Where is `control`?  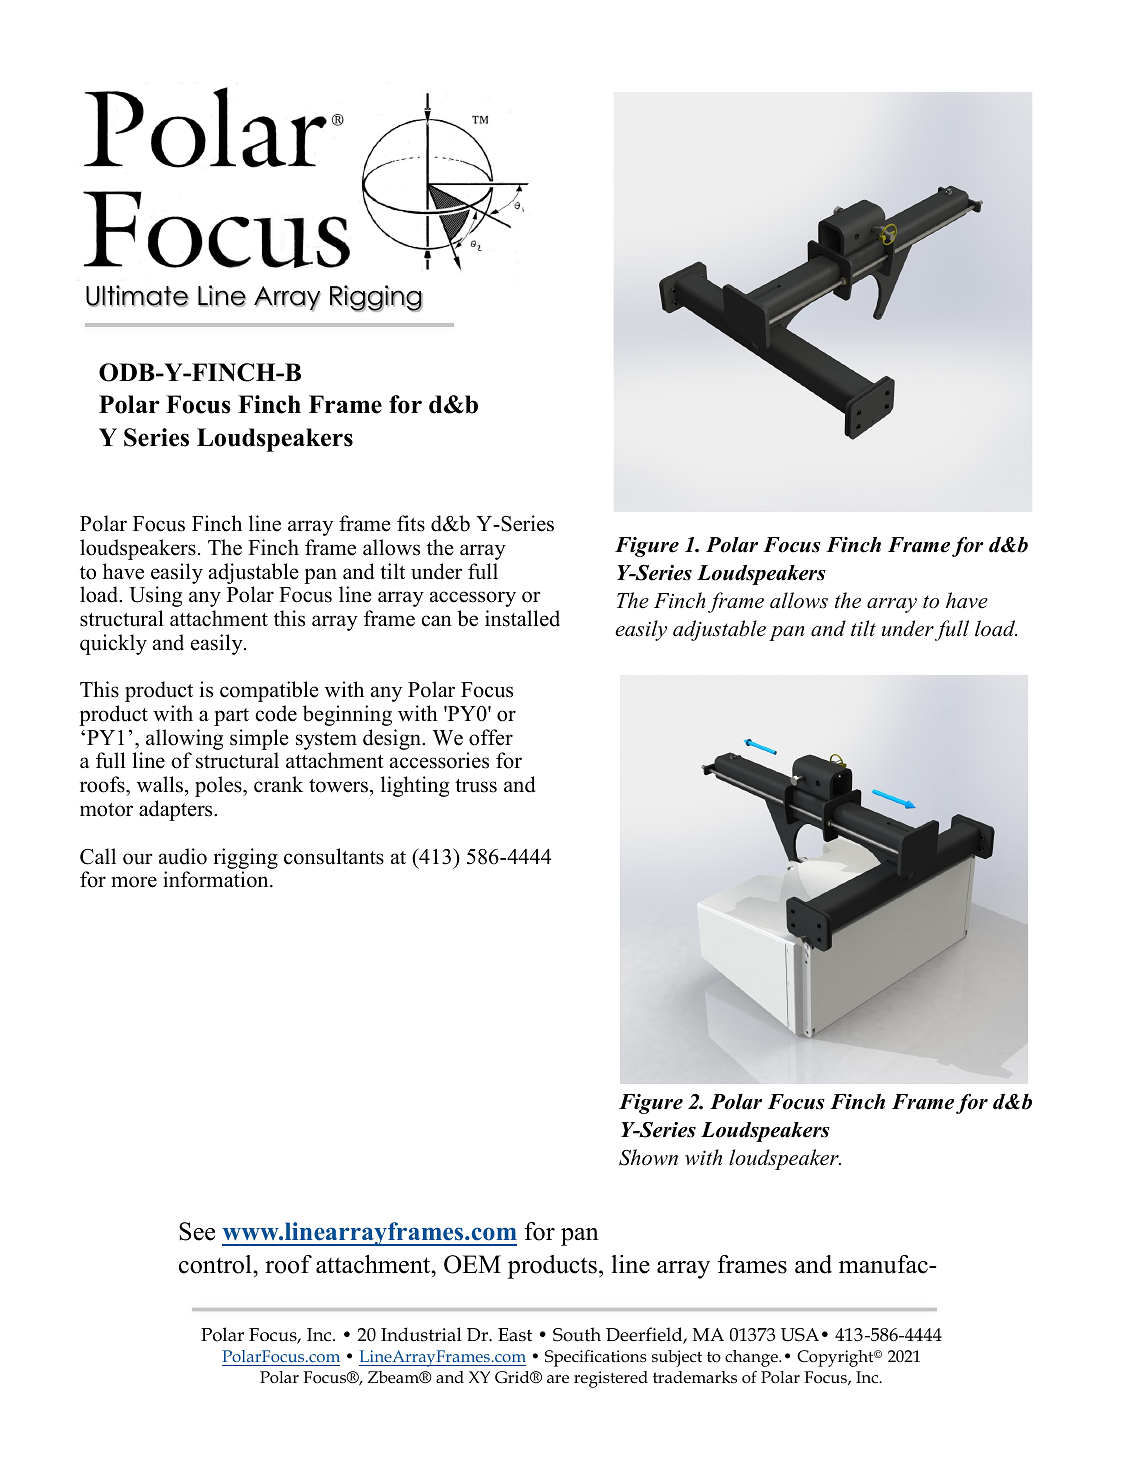 control is located at coordinates (216, 1264).
